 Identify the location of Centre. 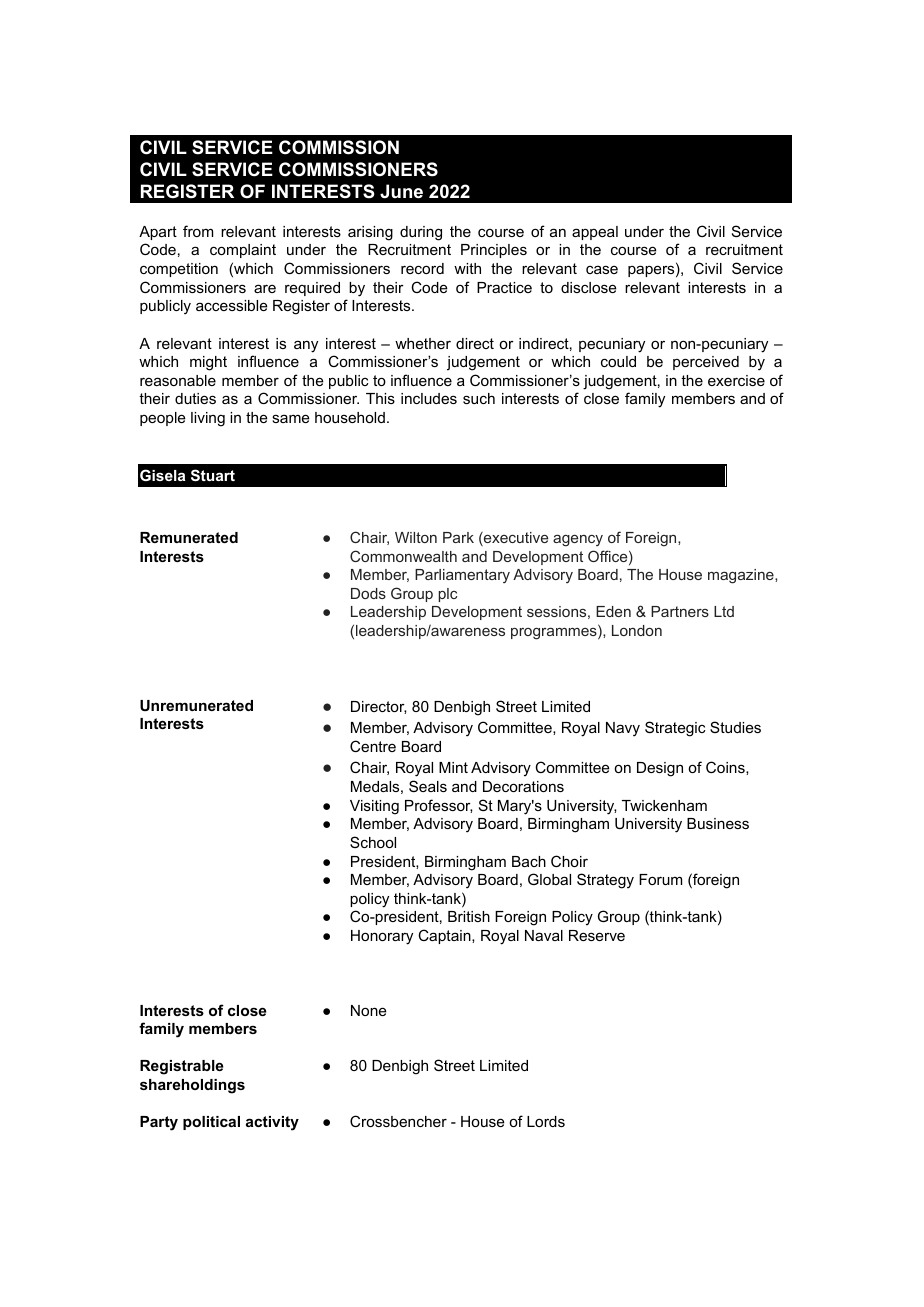
(373, 746).
